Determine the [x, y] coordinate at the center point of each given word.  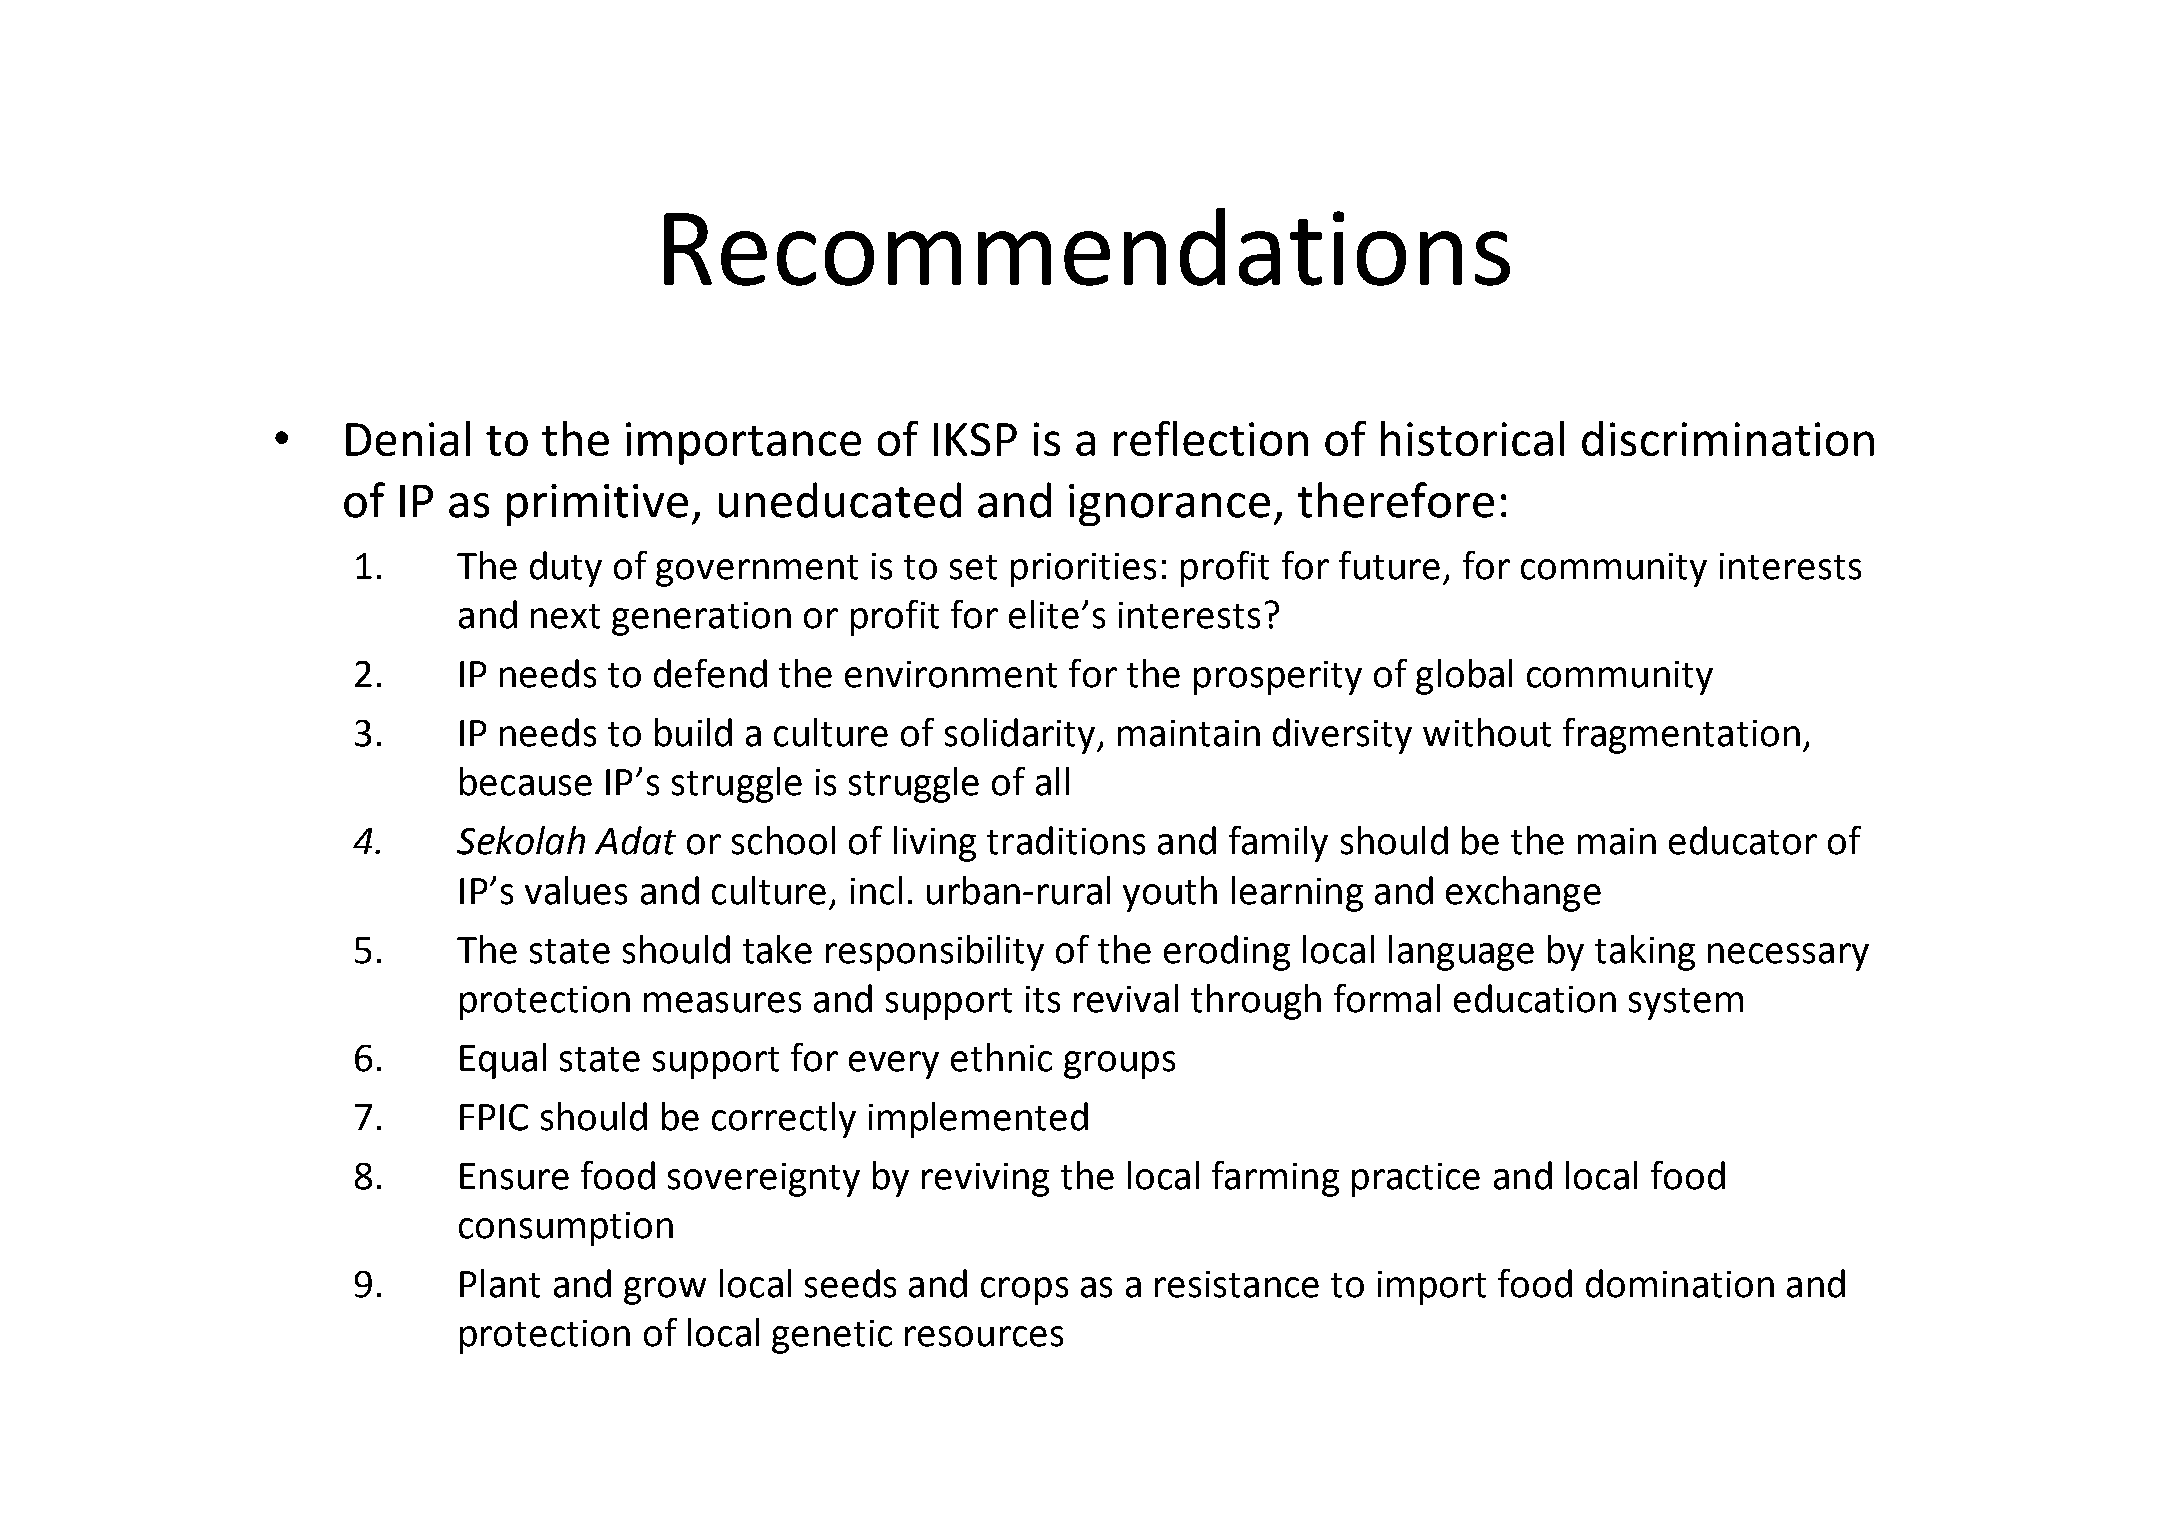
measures [722, 1002]
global [1464, 677]
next [565, 616]
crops [1024, 1291]
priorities [1083, 570]
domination [1680, 1283]
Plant [500, 1283]
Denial [408, 438]
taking [1645, 953]
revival [1126, 998]
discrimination [1728, 438]
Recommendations [1087, 247]
